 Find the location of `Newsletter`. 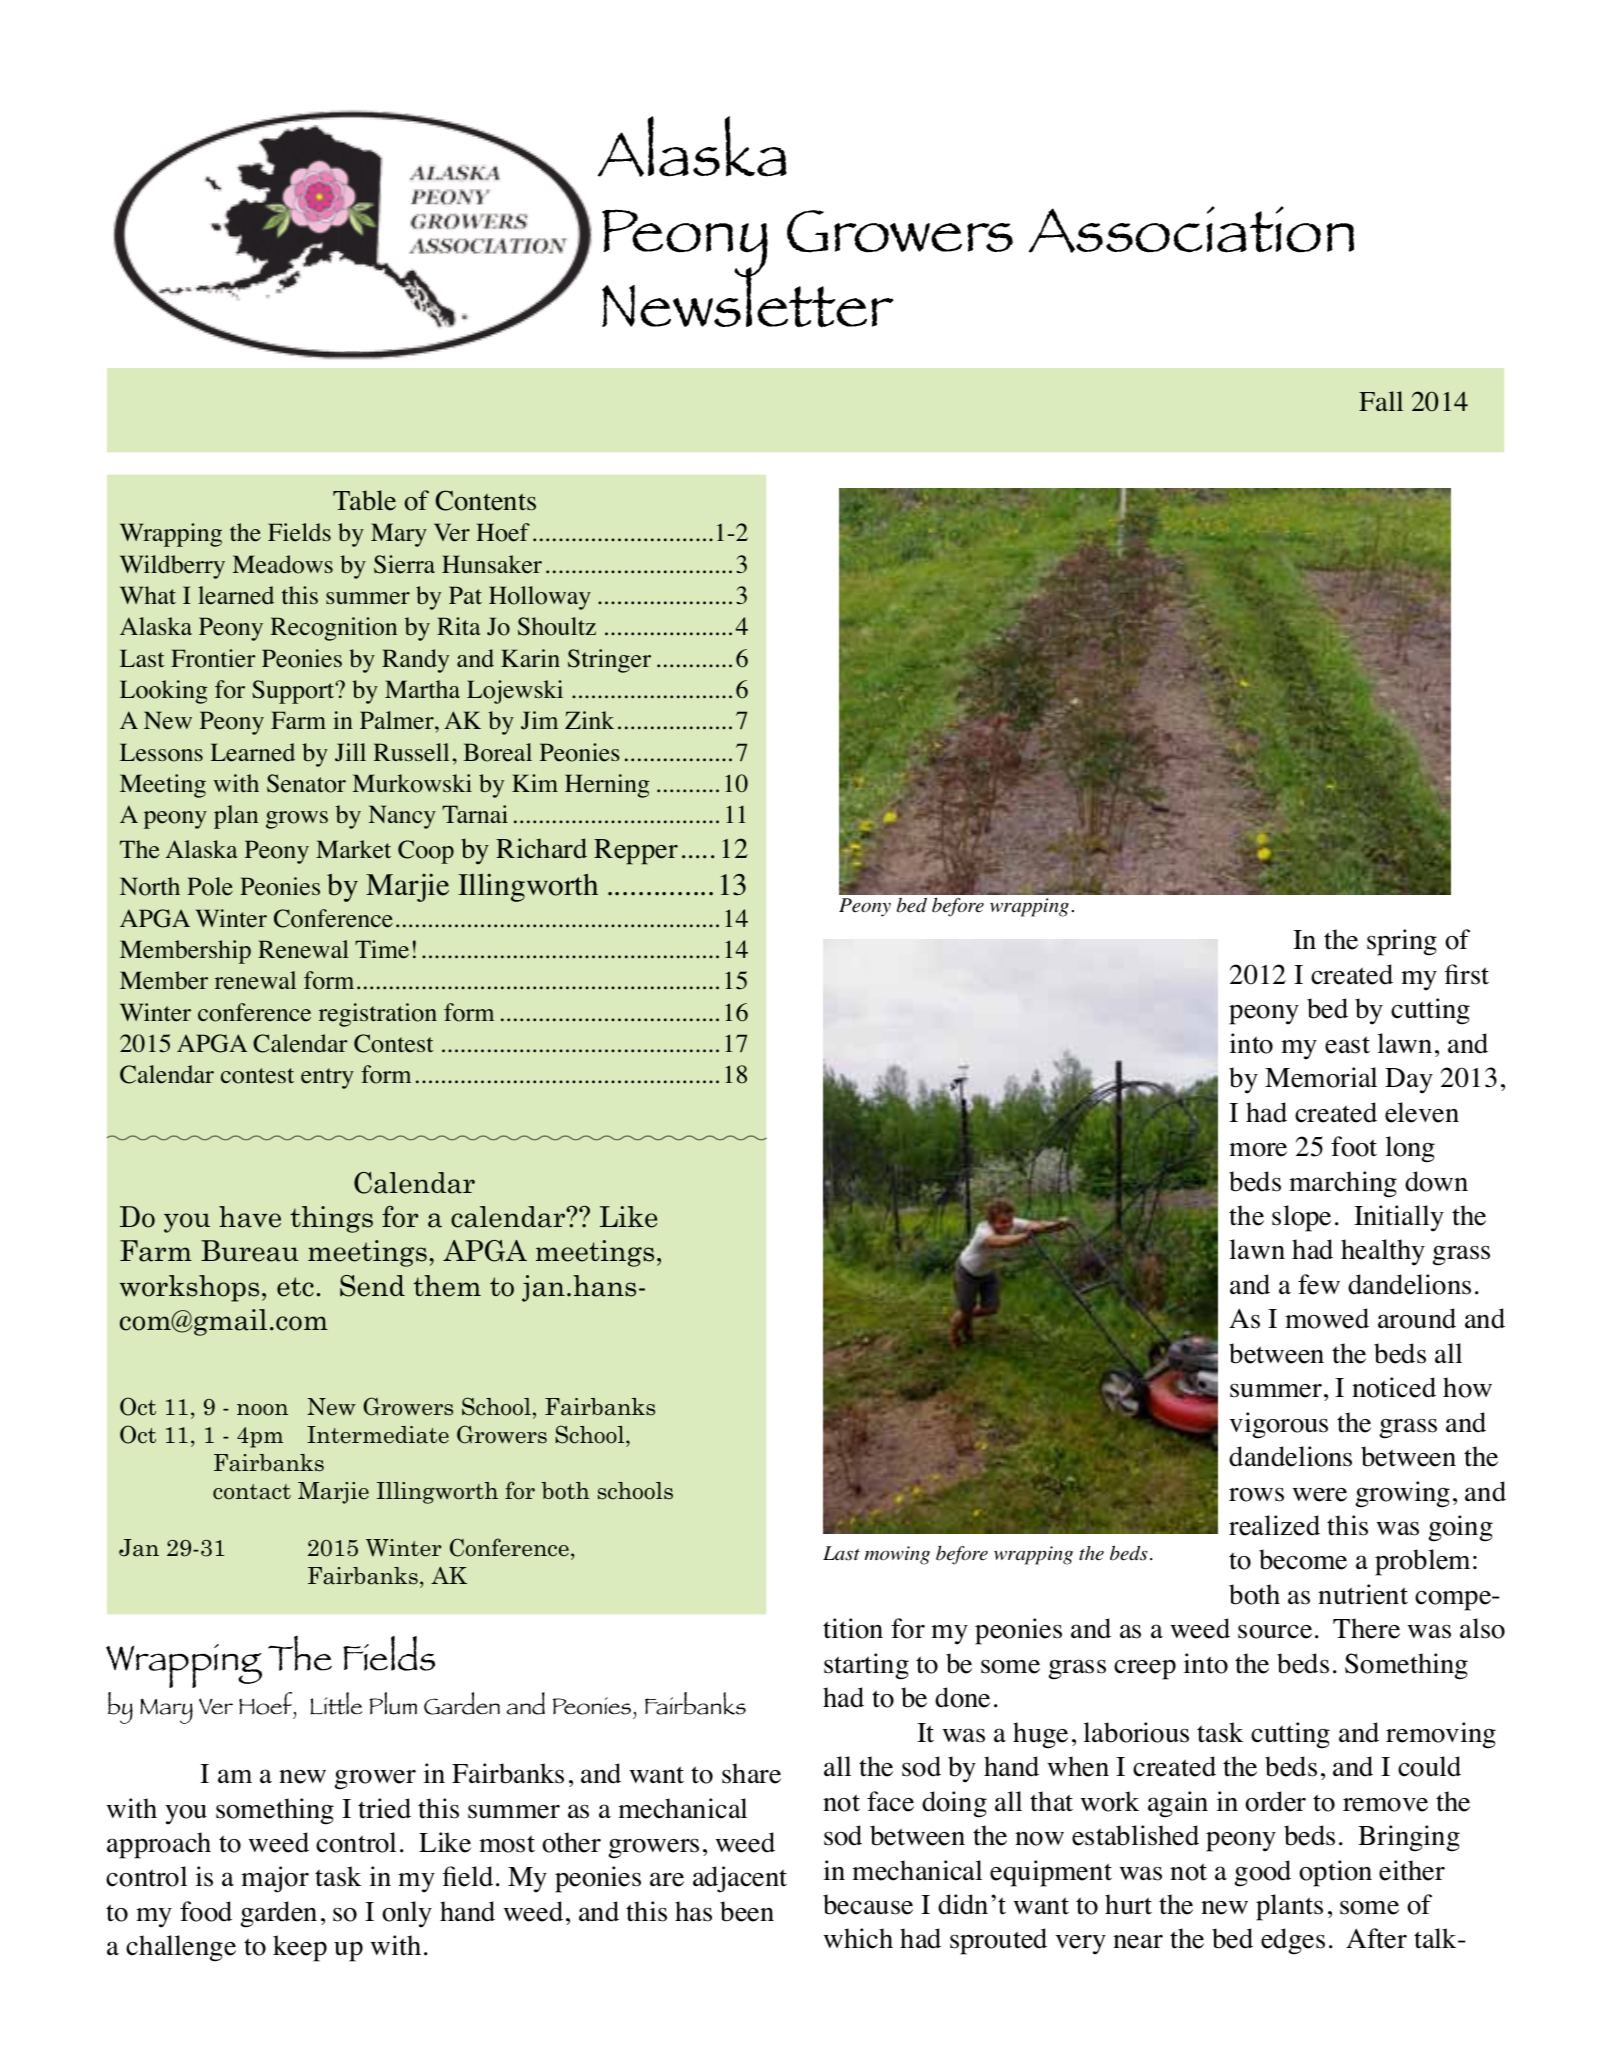

Newsletter is located at coordinates (748, 295).
